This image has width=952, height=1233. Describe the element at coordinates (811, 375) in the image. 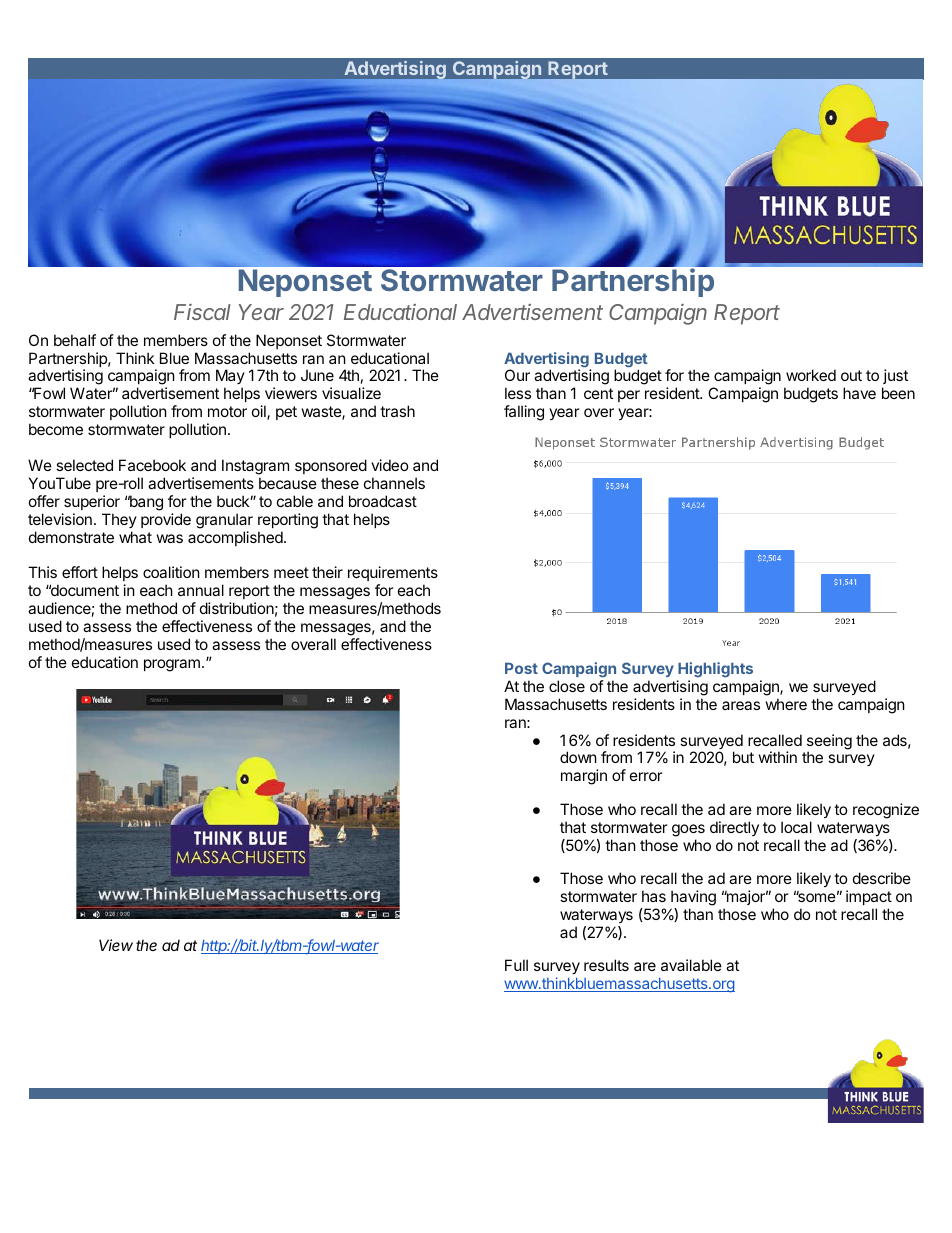

I see `worked` at that location.
